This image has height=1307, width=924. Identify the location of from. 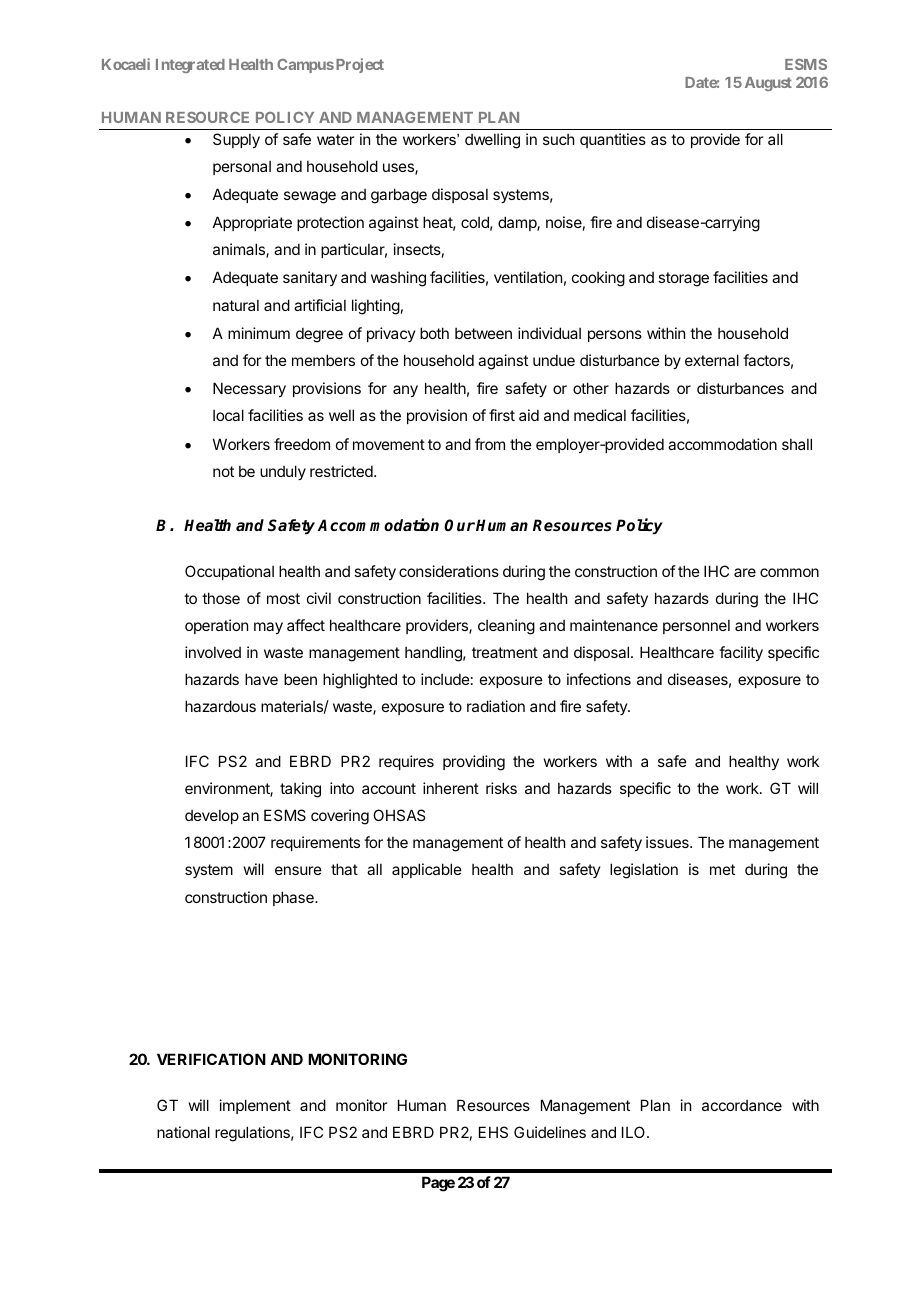
(490, 444).
